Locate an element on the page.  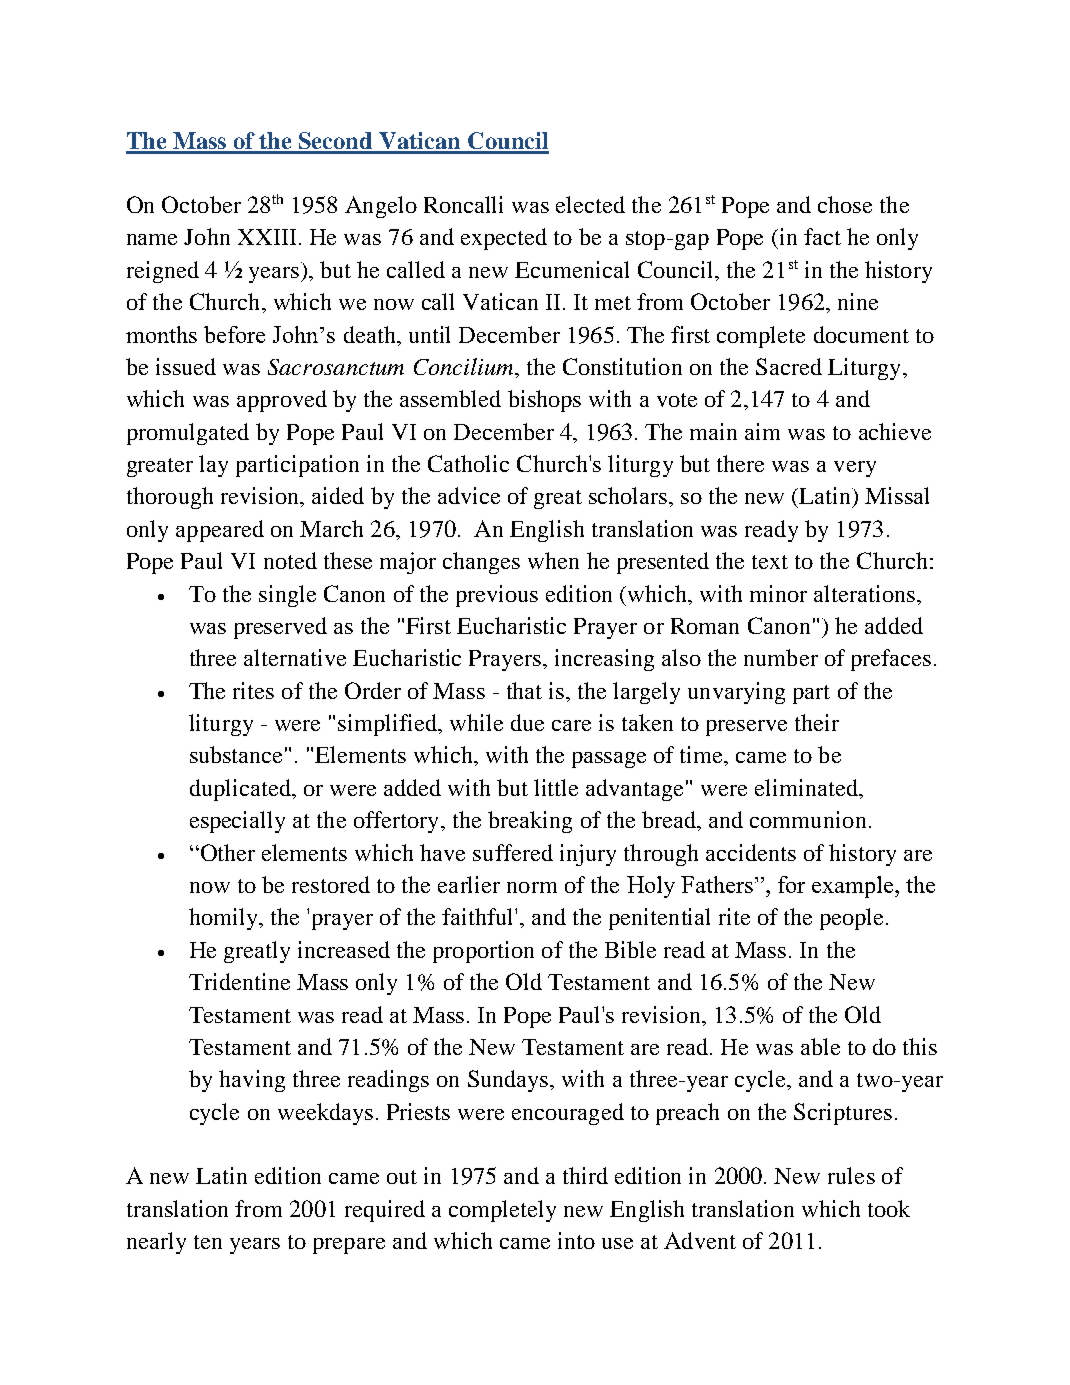
expected is located at coordinates (504, 239).
